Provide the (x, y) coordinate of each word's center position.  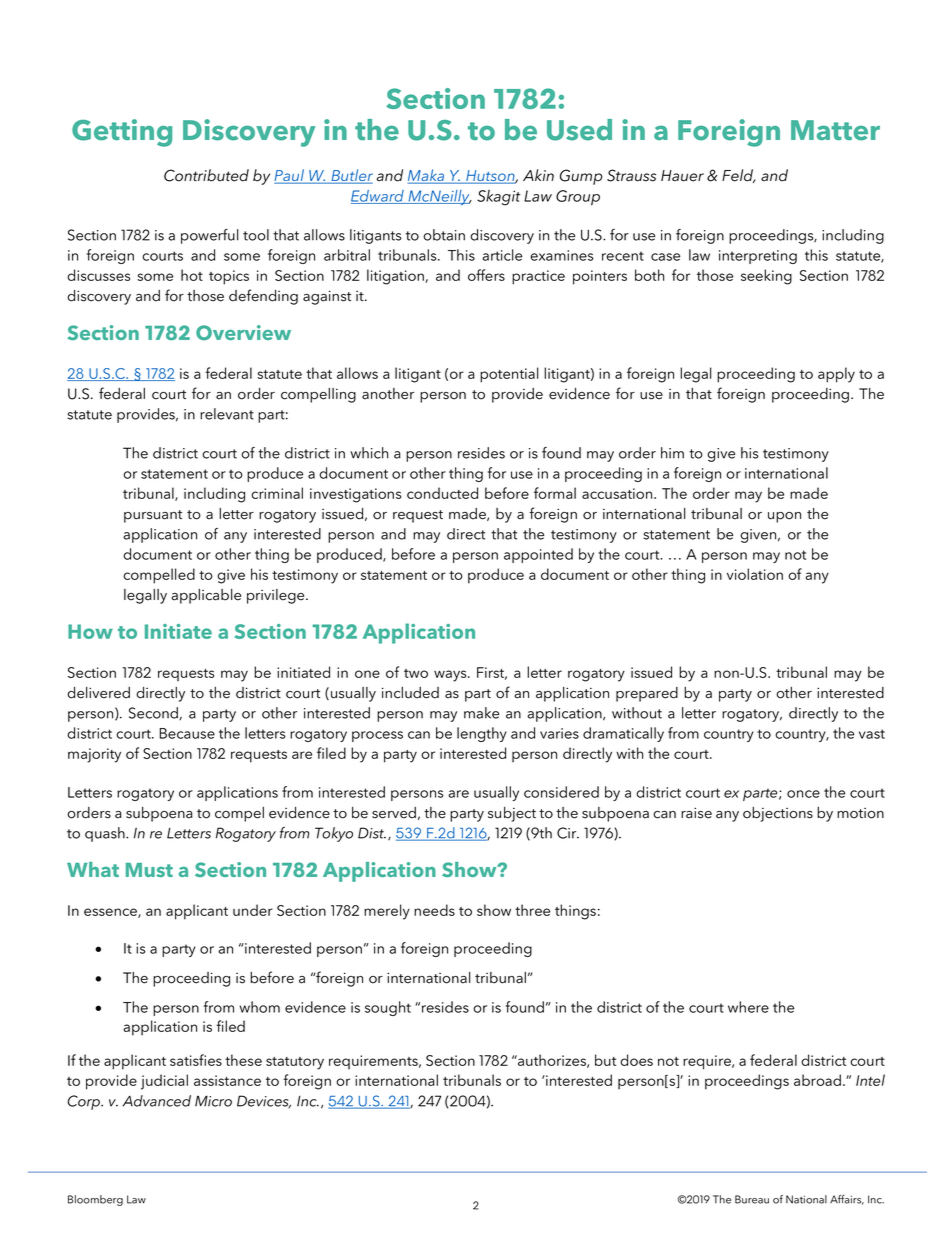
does (636, 1060)
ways (451, 676)
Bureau (752, 1199)
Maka (427, 176)
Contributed (206, 175)
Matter (835, 130)
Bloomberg (95, 1200)
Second (154, 713)
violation (755, 574)
